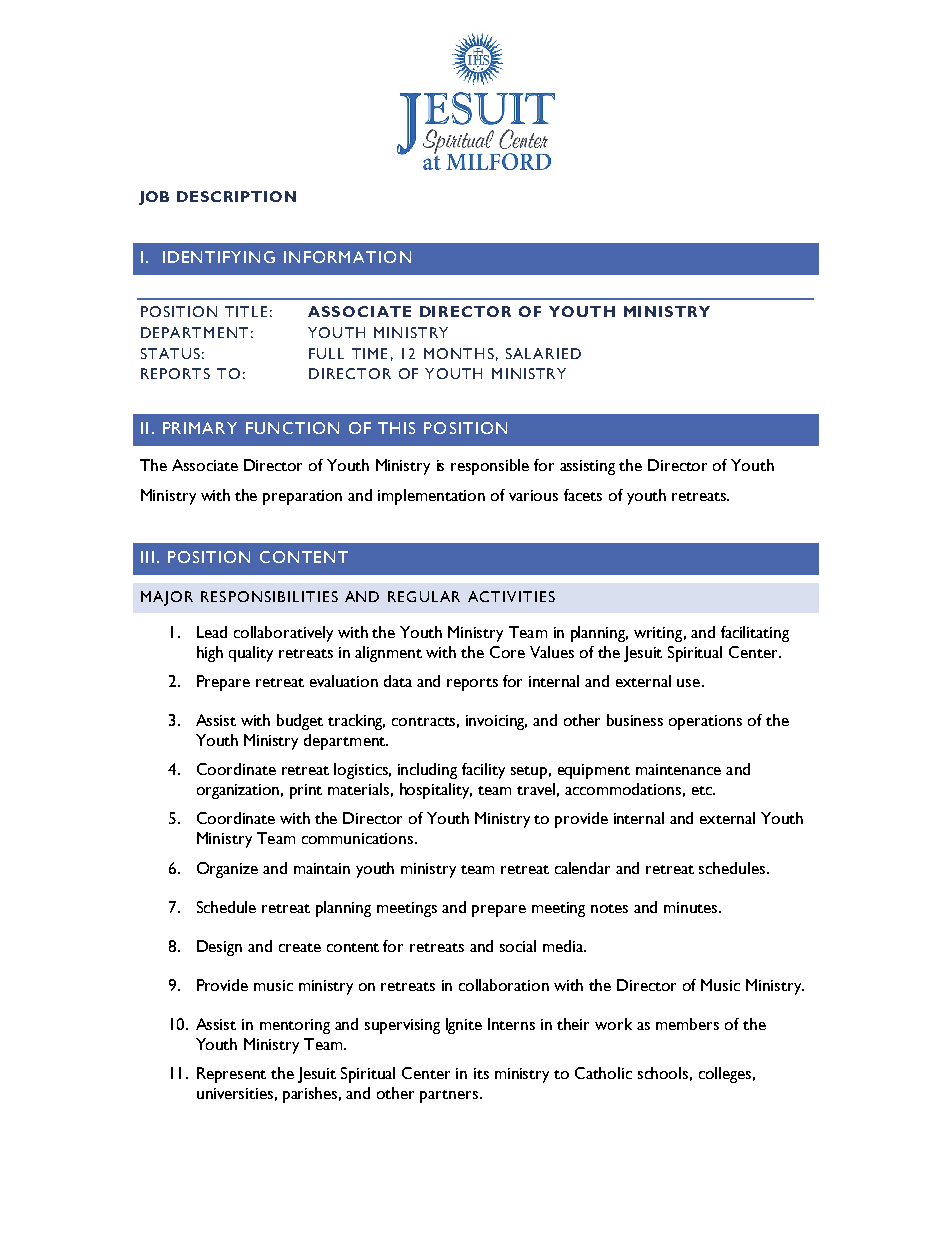  I want to click on PRIMARY, so click(200, 428).
